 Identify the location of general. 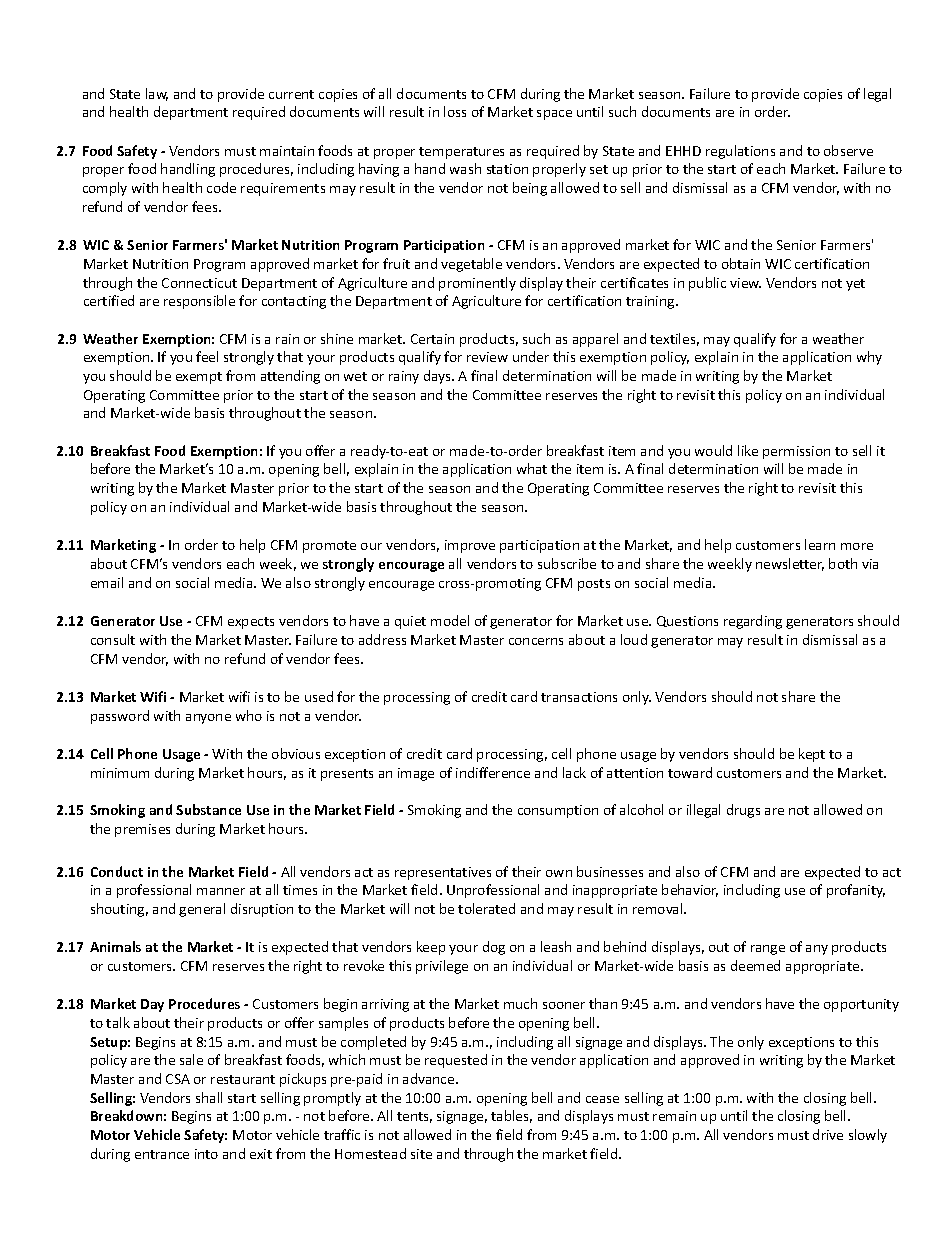
(202, 910).
